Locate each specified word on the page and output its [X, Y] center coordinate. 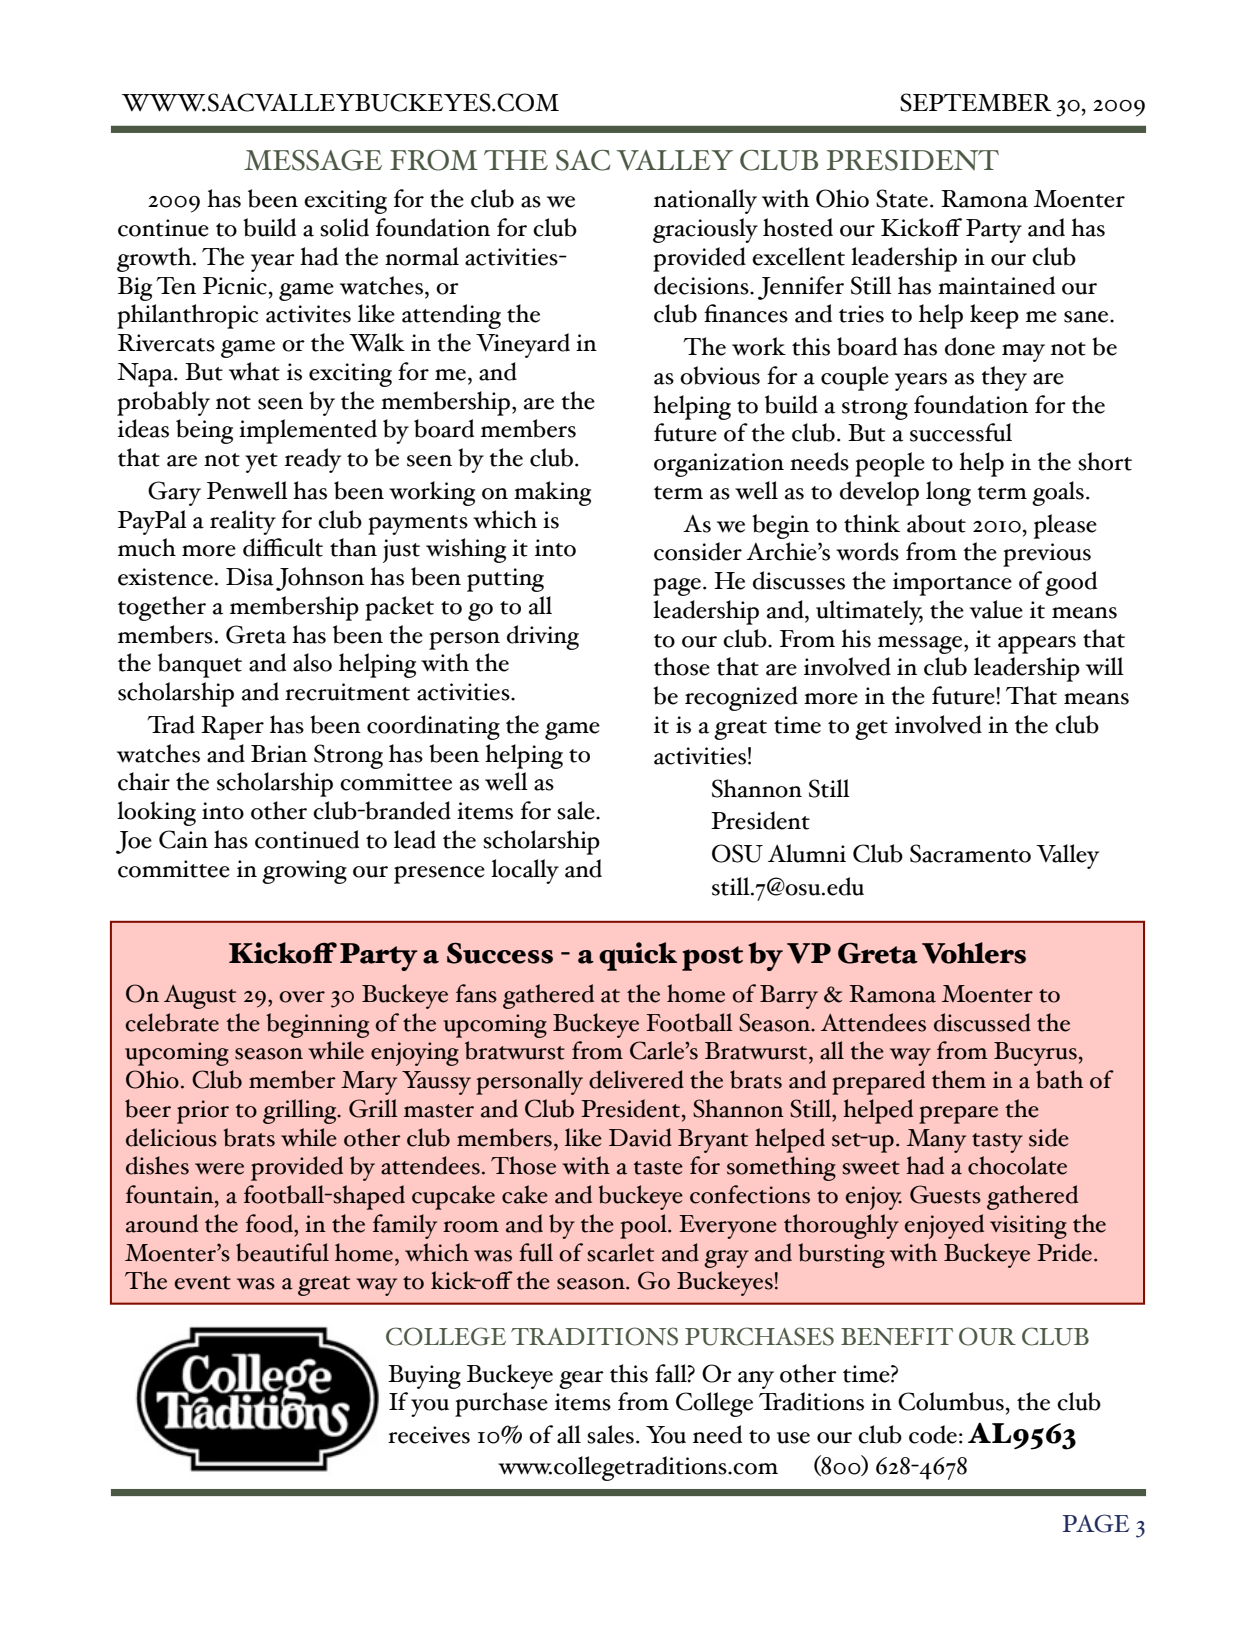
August [200, 997]
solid [344, 227]
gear [581, 1380]
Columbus [951, 1401]
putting [505, 580]
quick [638, 956]
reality [243, 522]
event [202, 1283]
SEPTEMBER [976, 102]
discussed [982, 1022]
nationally [705, 201]
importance [952, 584]
